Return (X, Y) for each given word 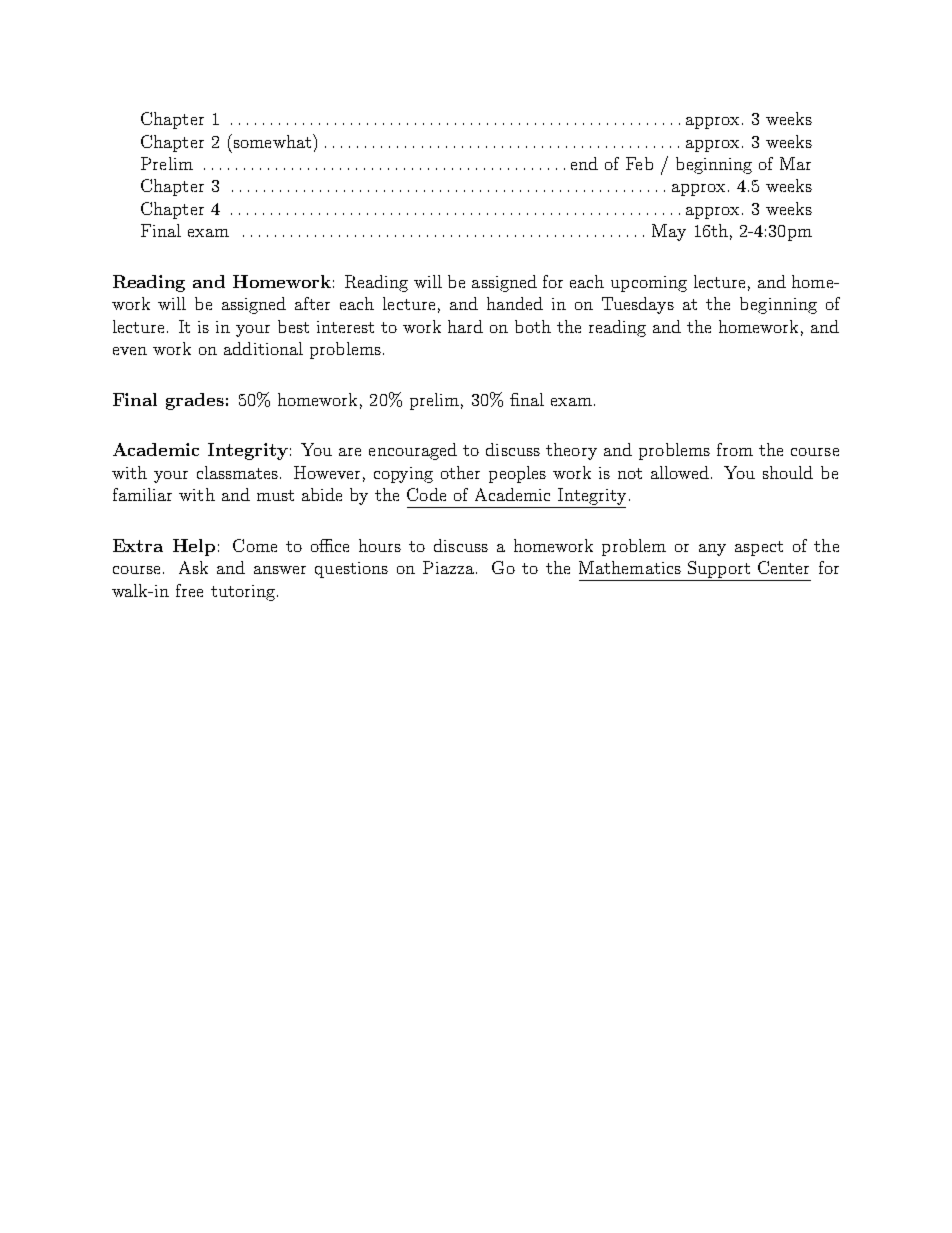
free (189, 590)
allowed (680, 472)
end (584, 163)
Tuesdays (638, 305)
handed (515, 303)
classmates (239, 472)
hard (465, 326)
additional (263, 348)
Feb (639, 163)
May (669, 232)
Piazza (450, 567)
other (460, 472)
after (312, 303)
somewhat (271, 141)
